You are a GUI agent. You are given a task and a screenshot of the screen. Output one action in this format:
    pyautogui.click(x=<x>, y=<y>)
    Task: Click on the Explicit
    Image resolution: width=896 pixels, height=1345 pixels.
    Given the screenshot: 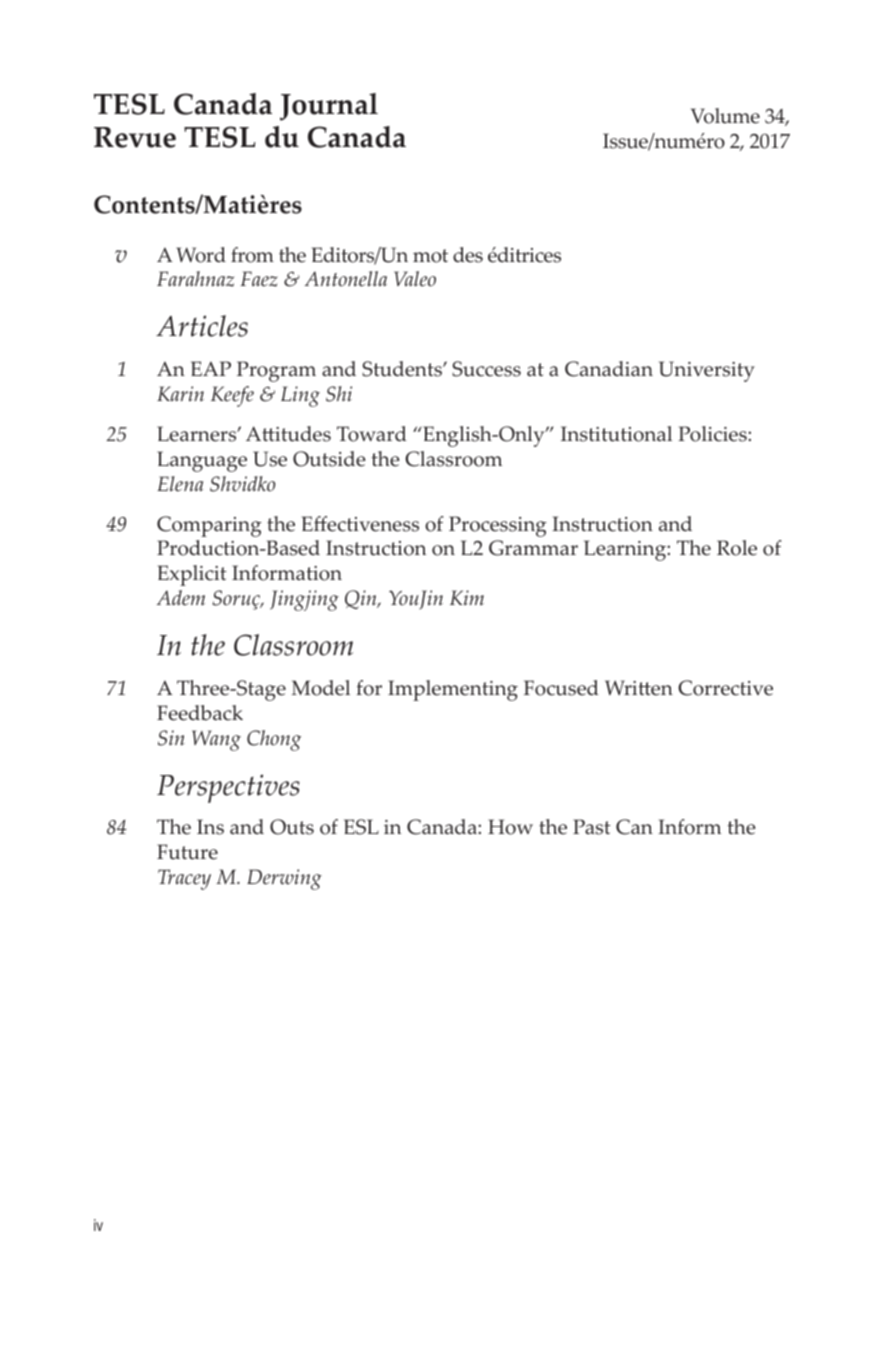 What is the action you would take?
    pyautogui.click(x=192, y=575)
